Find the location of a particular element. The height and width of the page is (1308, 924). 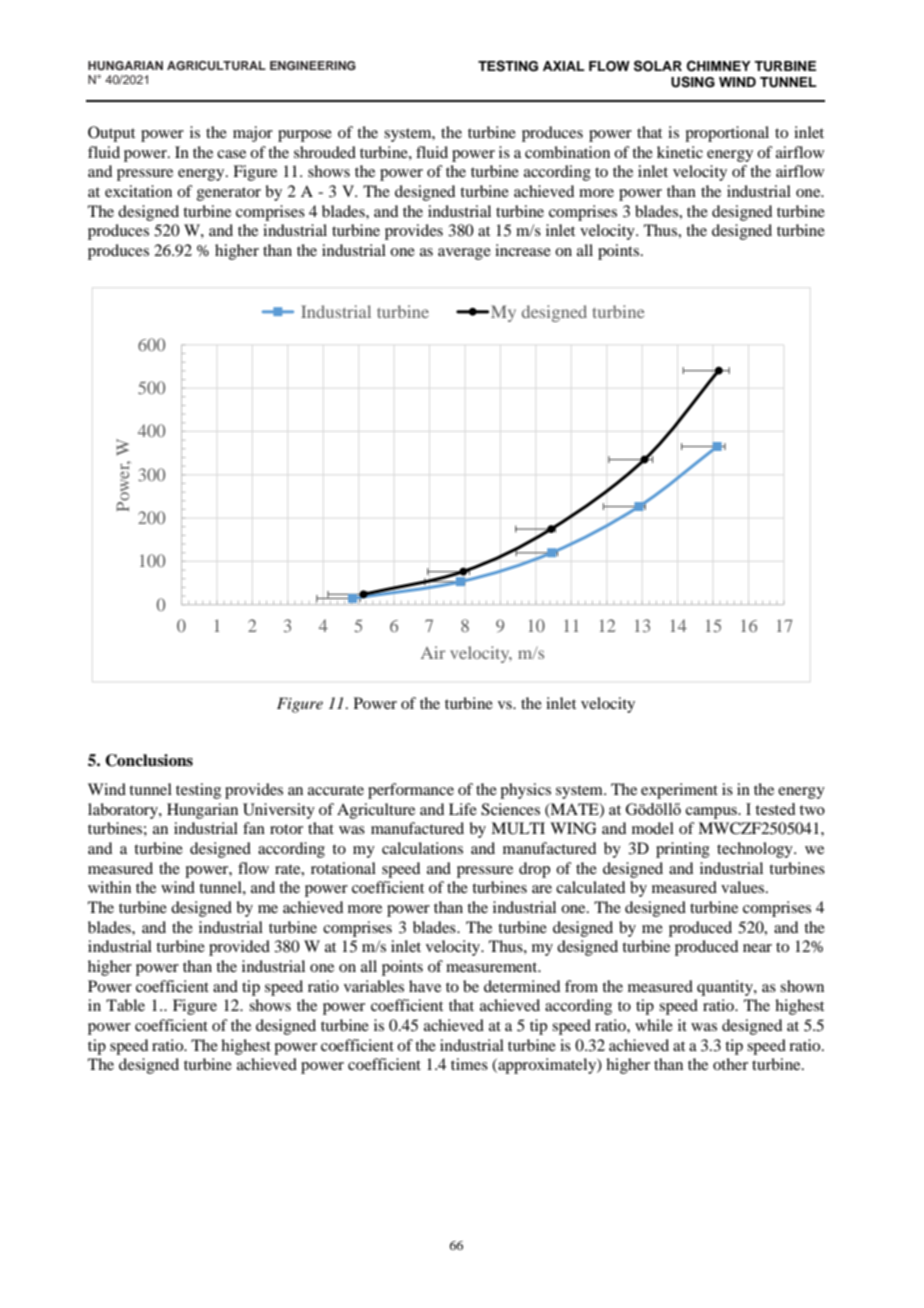

Conclusions is located at coordinates (149, 760).
